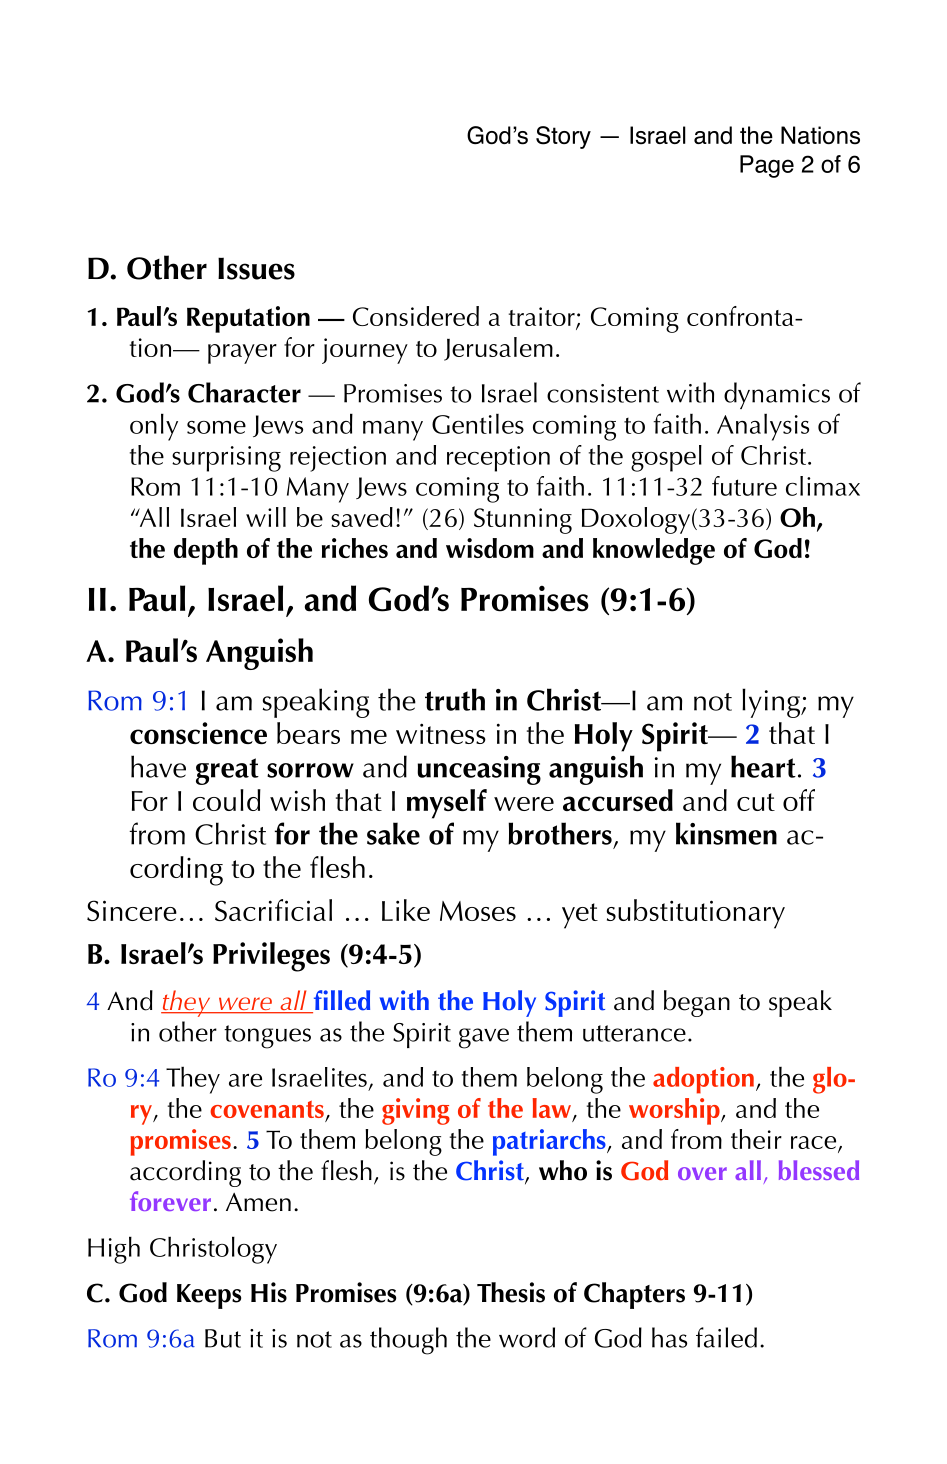 This image has height=1464, width=947. Describe the element at coordinates (209, 1296) in the image. I see `Keeps` at that location.
